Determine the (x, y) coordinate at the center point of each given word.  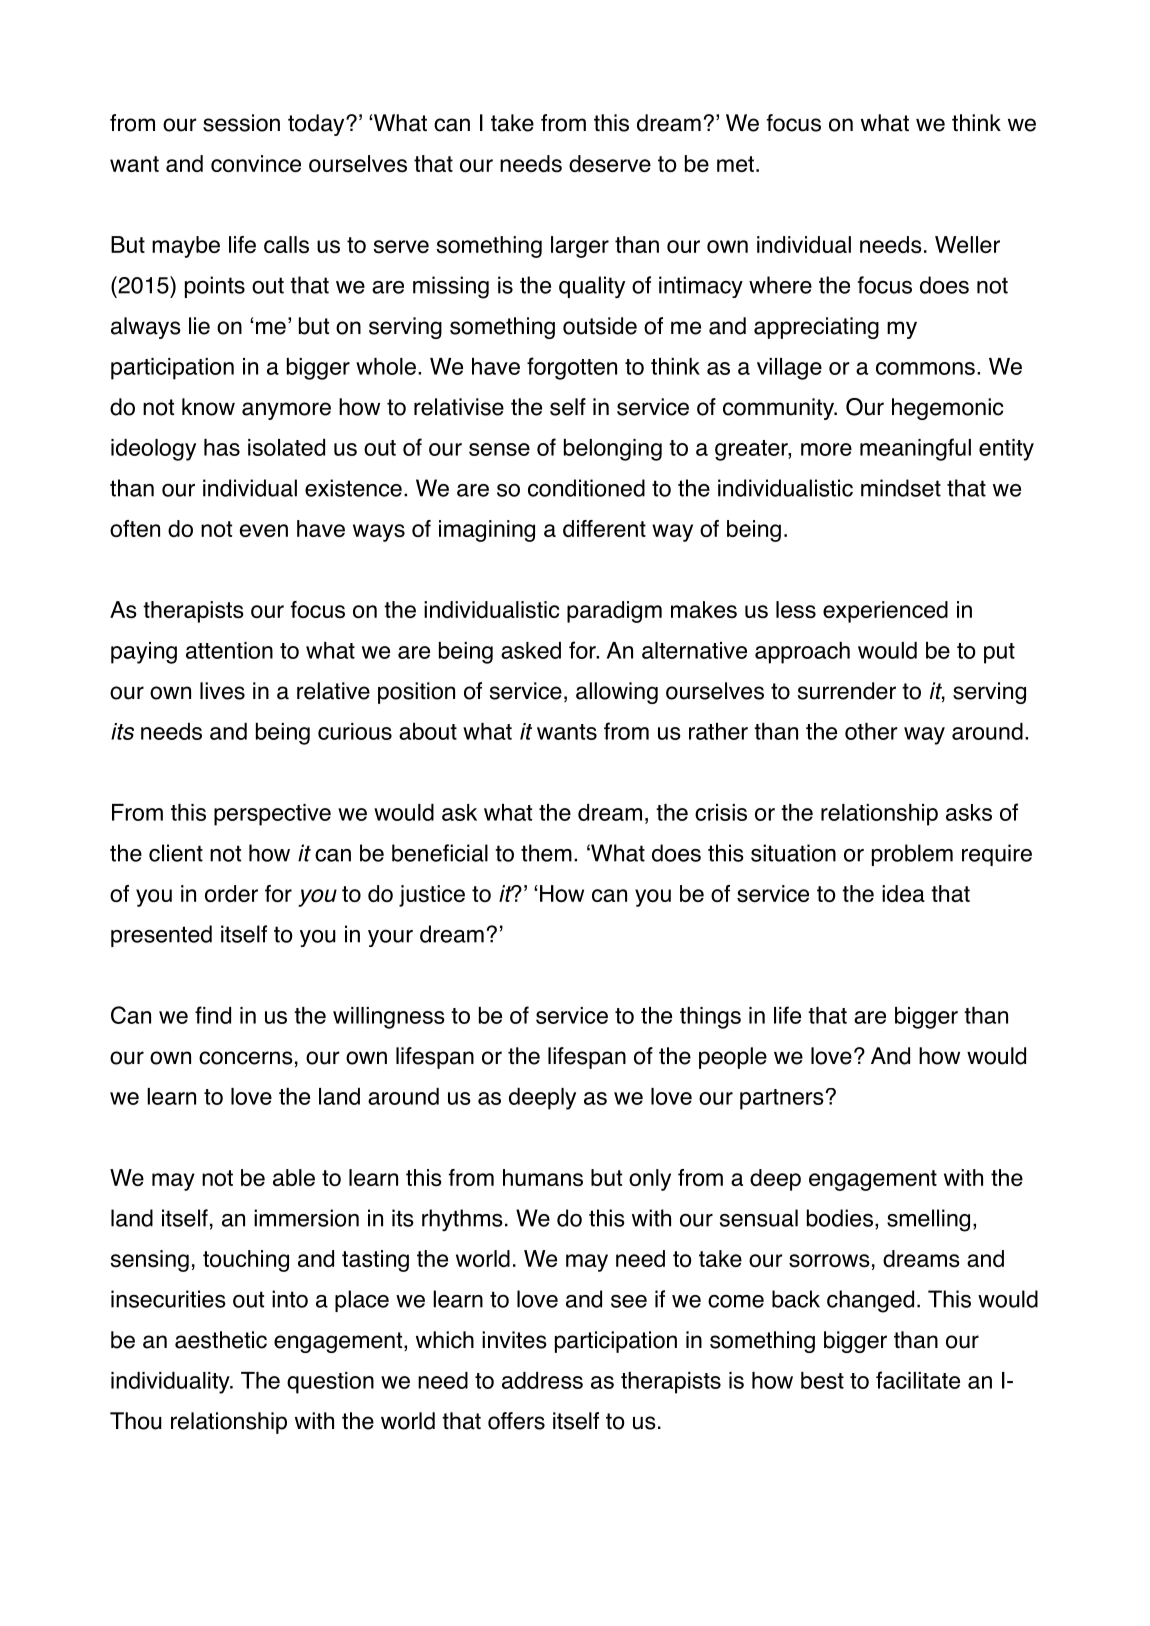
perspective (272, 815)
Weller (967, 244)
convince (256, 163)
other (871, 731)
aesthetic (221, 1340)
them (546, 853)
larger (580, 247)
